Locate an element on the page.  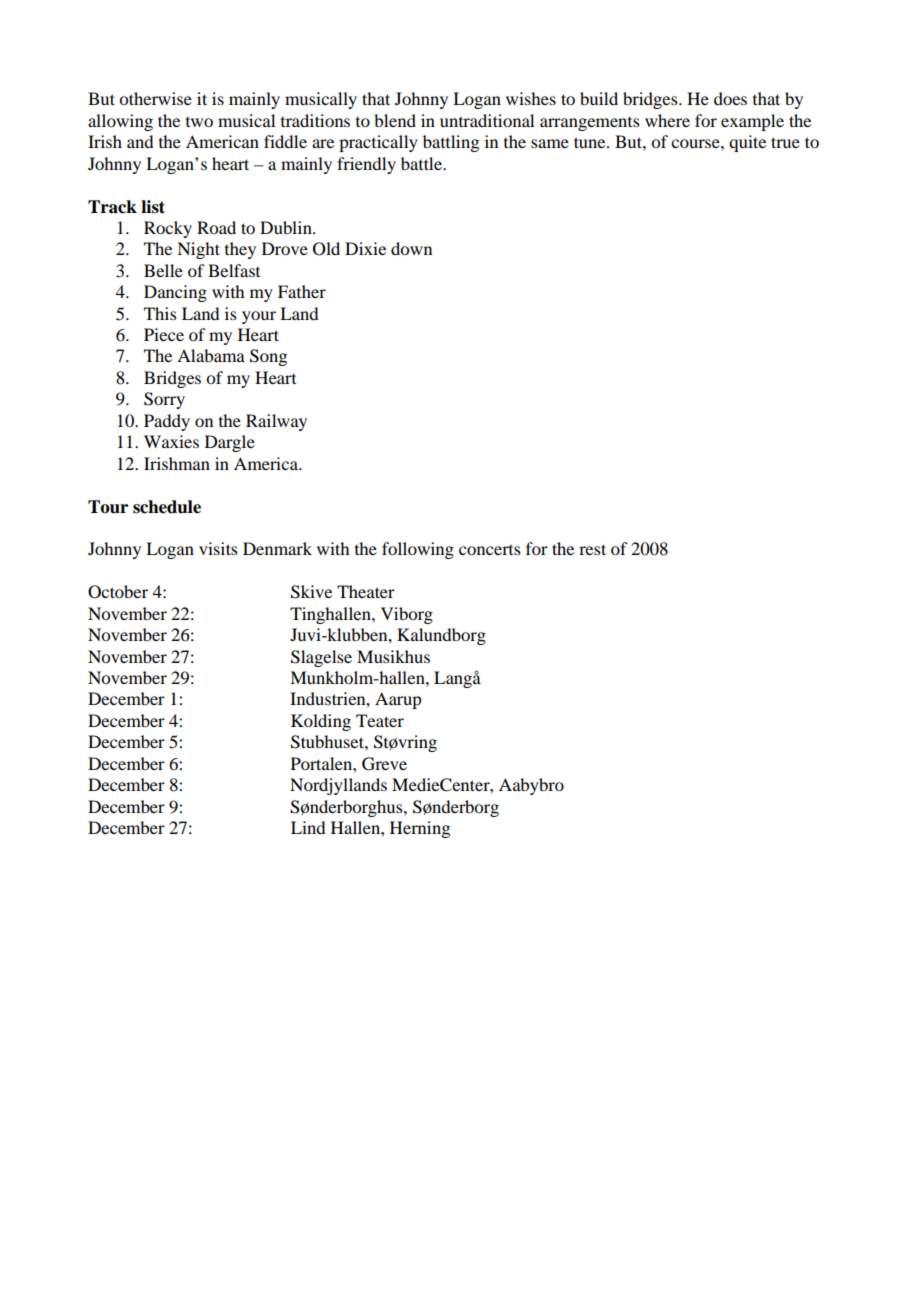
two is located at coordinates (199, 122).
